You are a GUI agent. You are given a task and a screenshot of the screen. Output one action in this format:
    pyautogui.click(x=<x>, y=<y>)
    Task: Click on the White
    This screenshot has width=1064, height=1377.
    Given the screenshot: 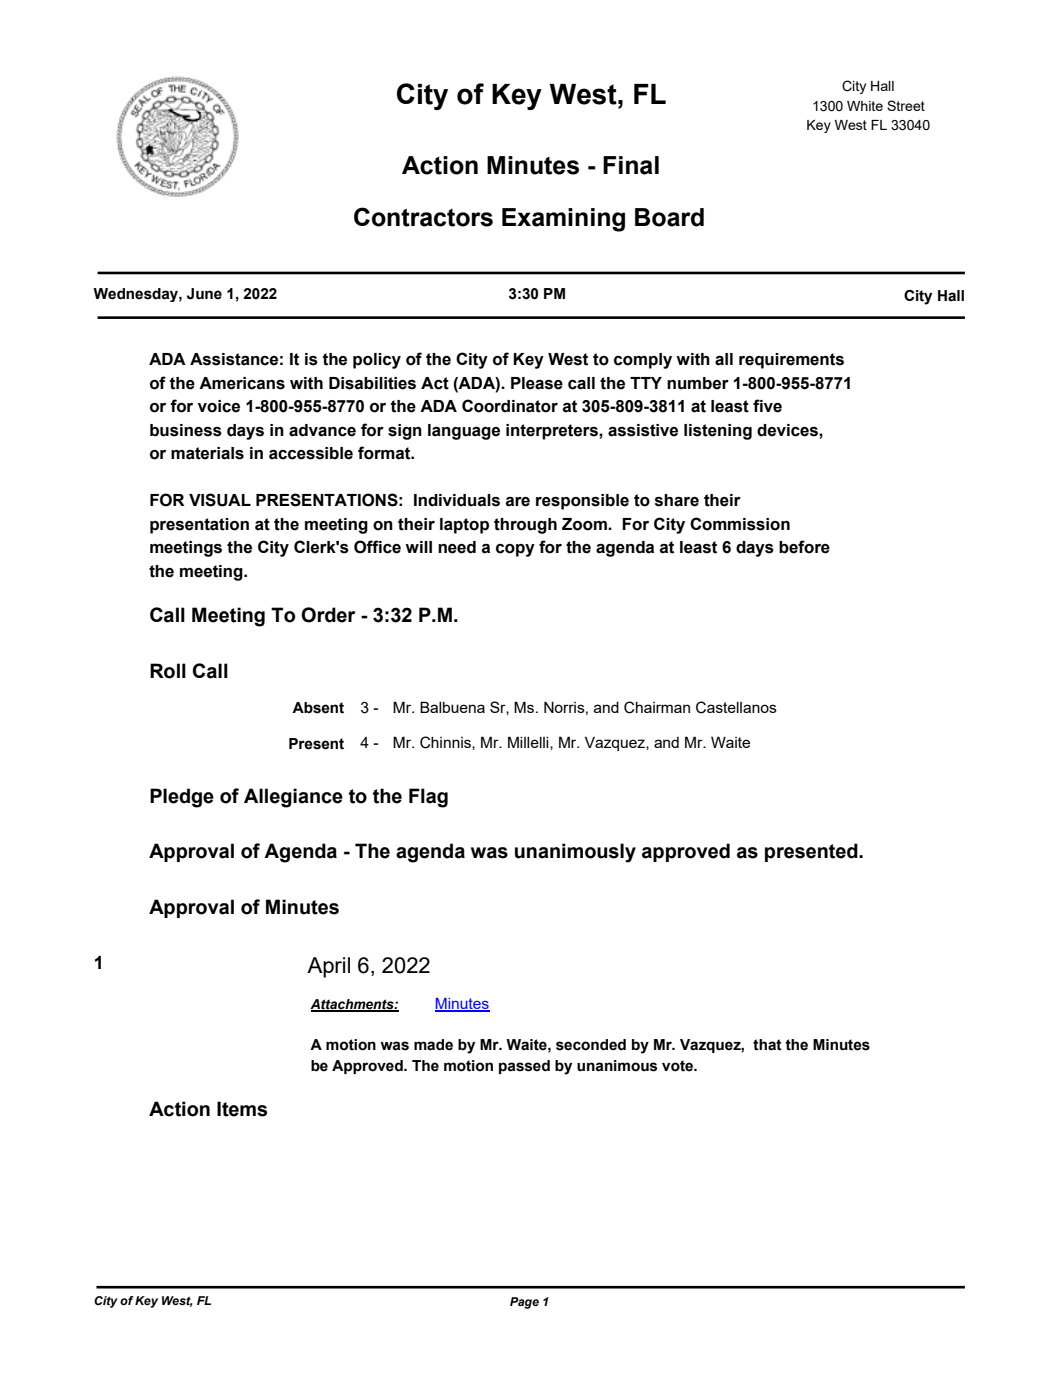 What is the action you would take?
    pyautogui.click(x=865, y=106)
